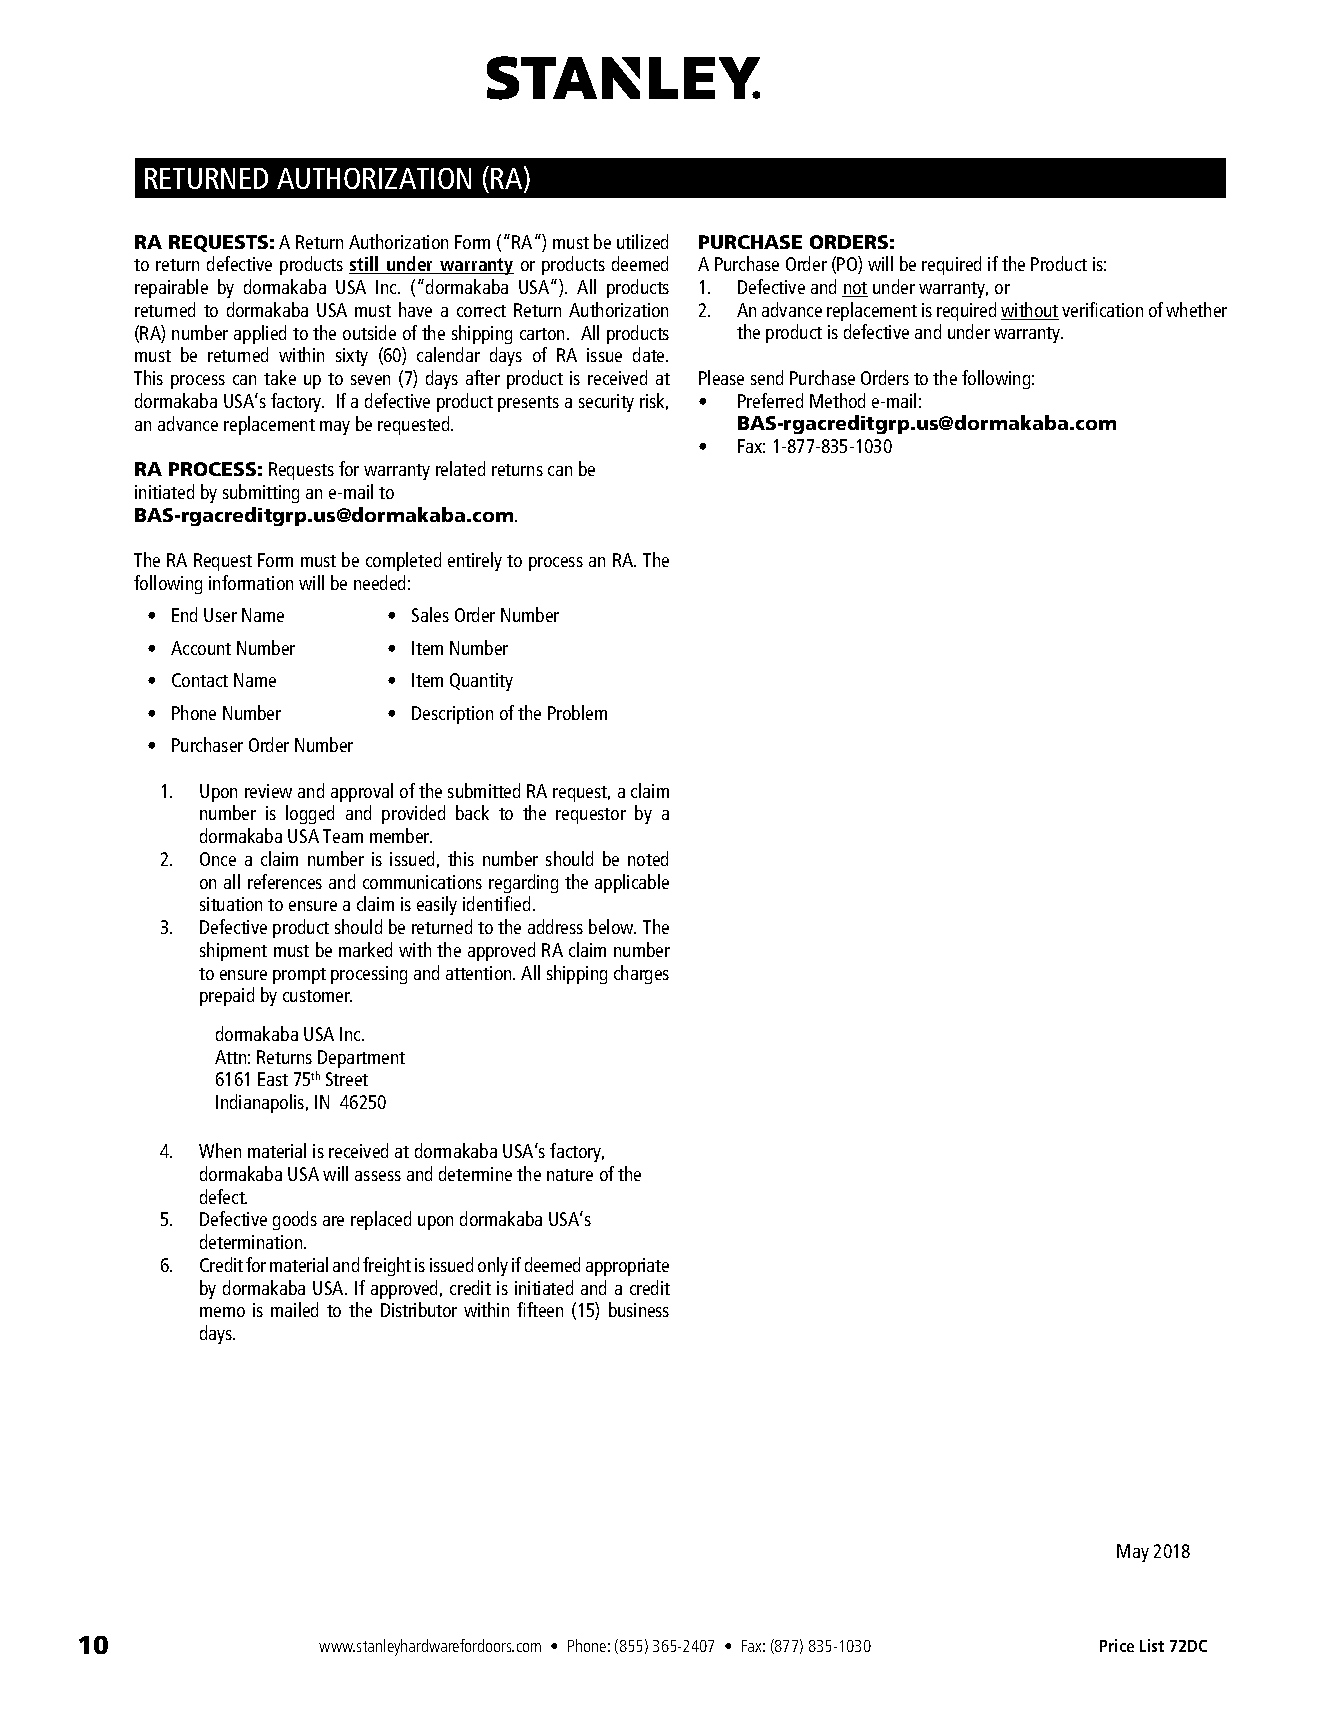 The height and width of the image is (1715, 1325). Describe the element at coordinates (365, 265) in the image. I see `still` at that location.
